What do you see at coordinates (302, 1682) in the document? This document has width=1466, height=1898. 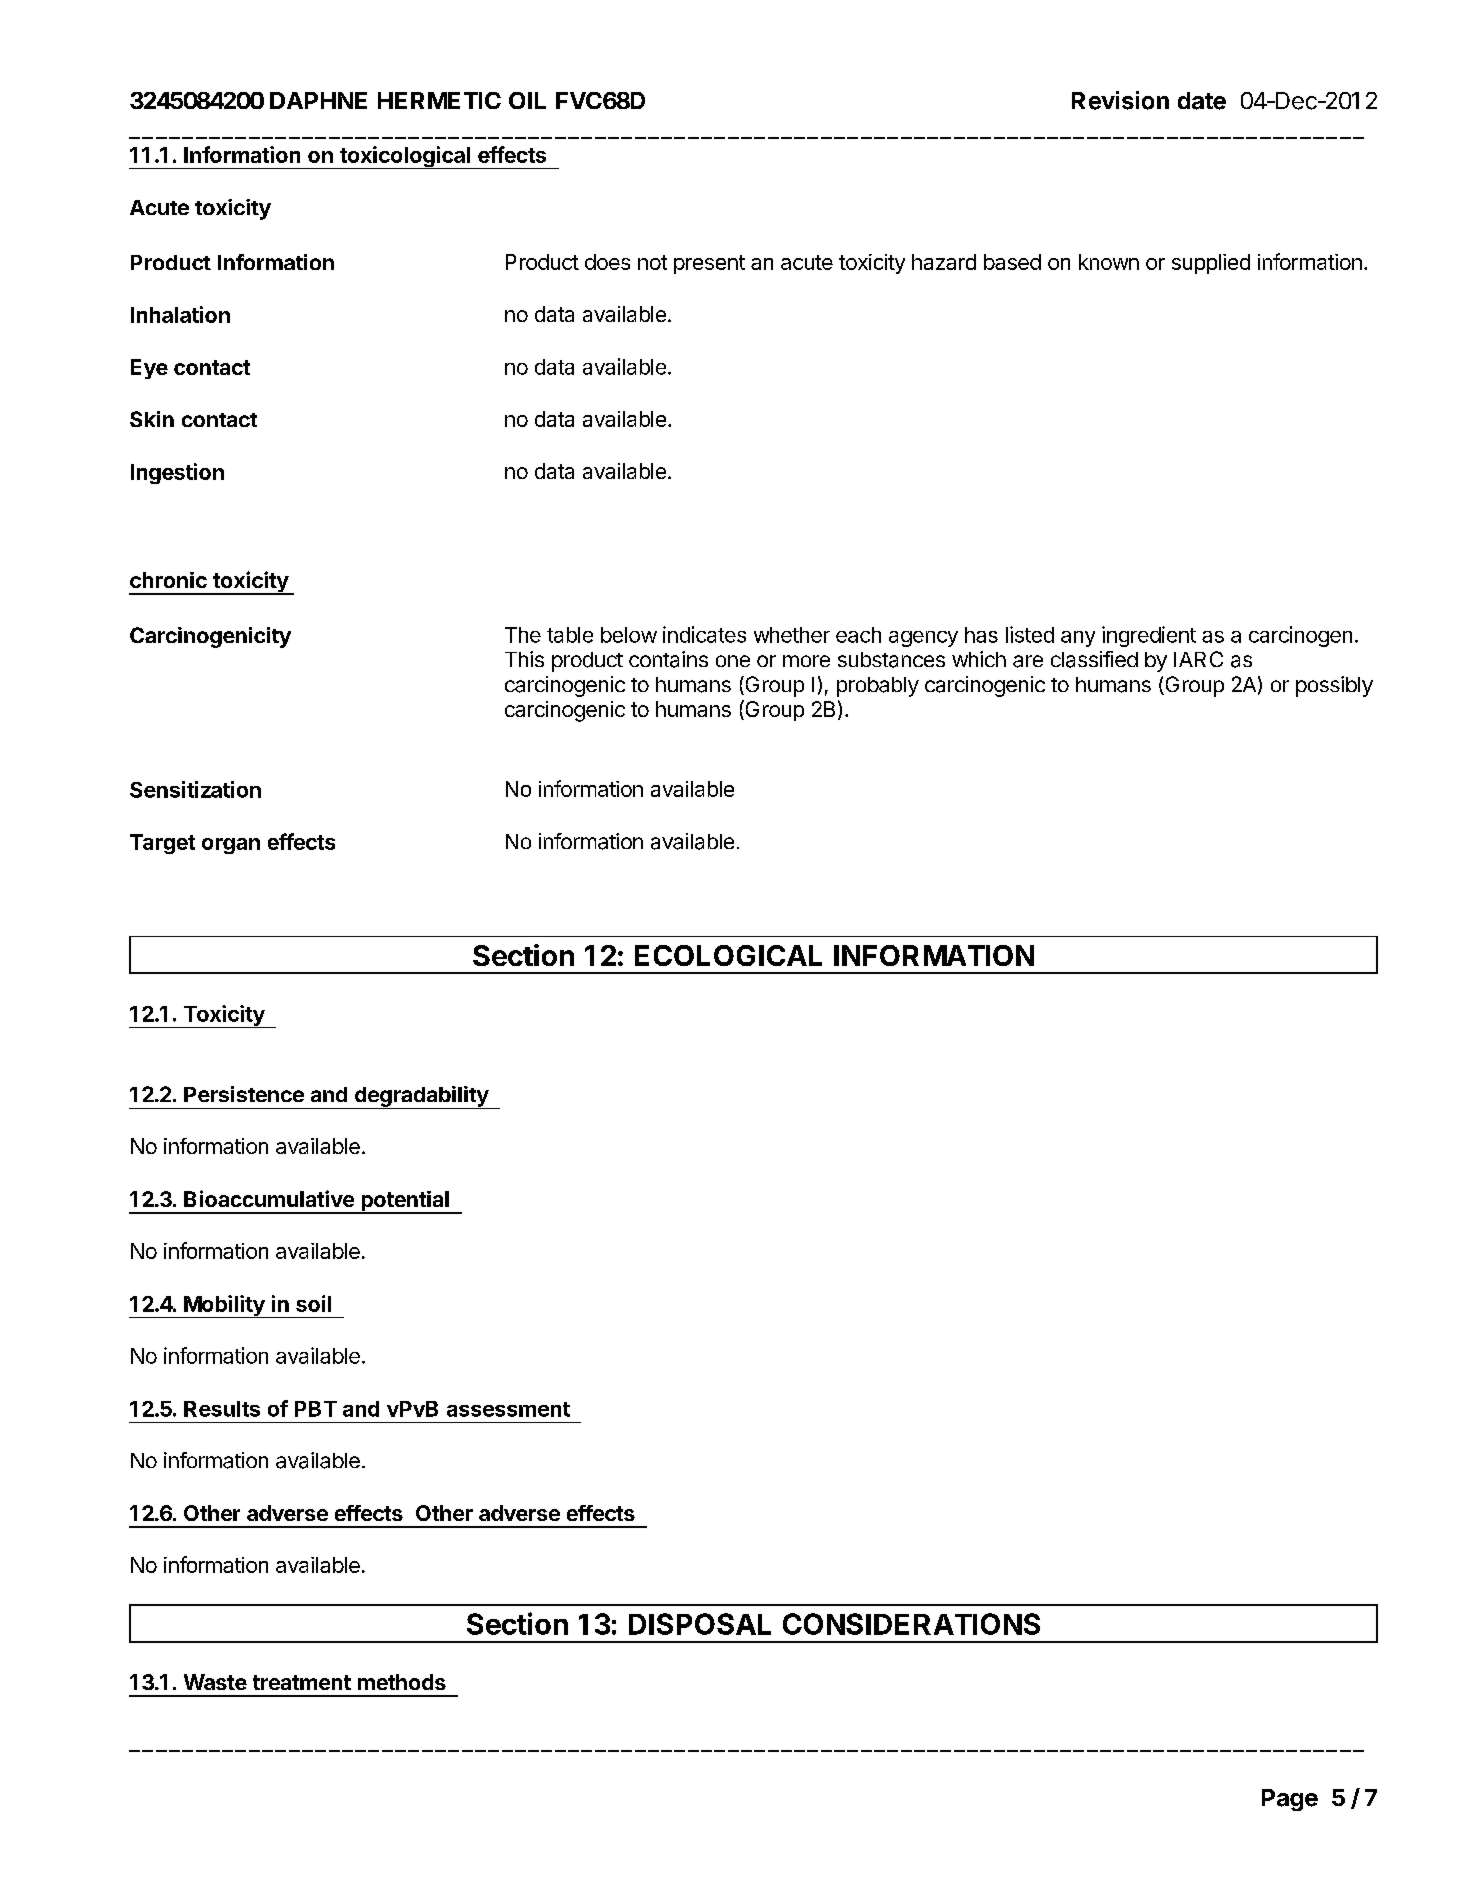 I see `treatment` at bounding box center [302, 1682].
